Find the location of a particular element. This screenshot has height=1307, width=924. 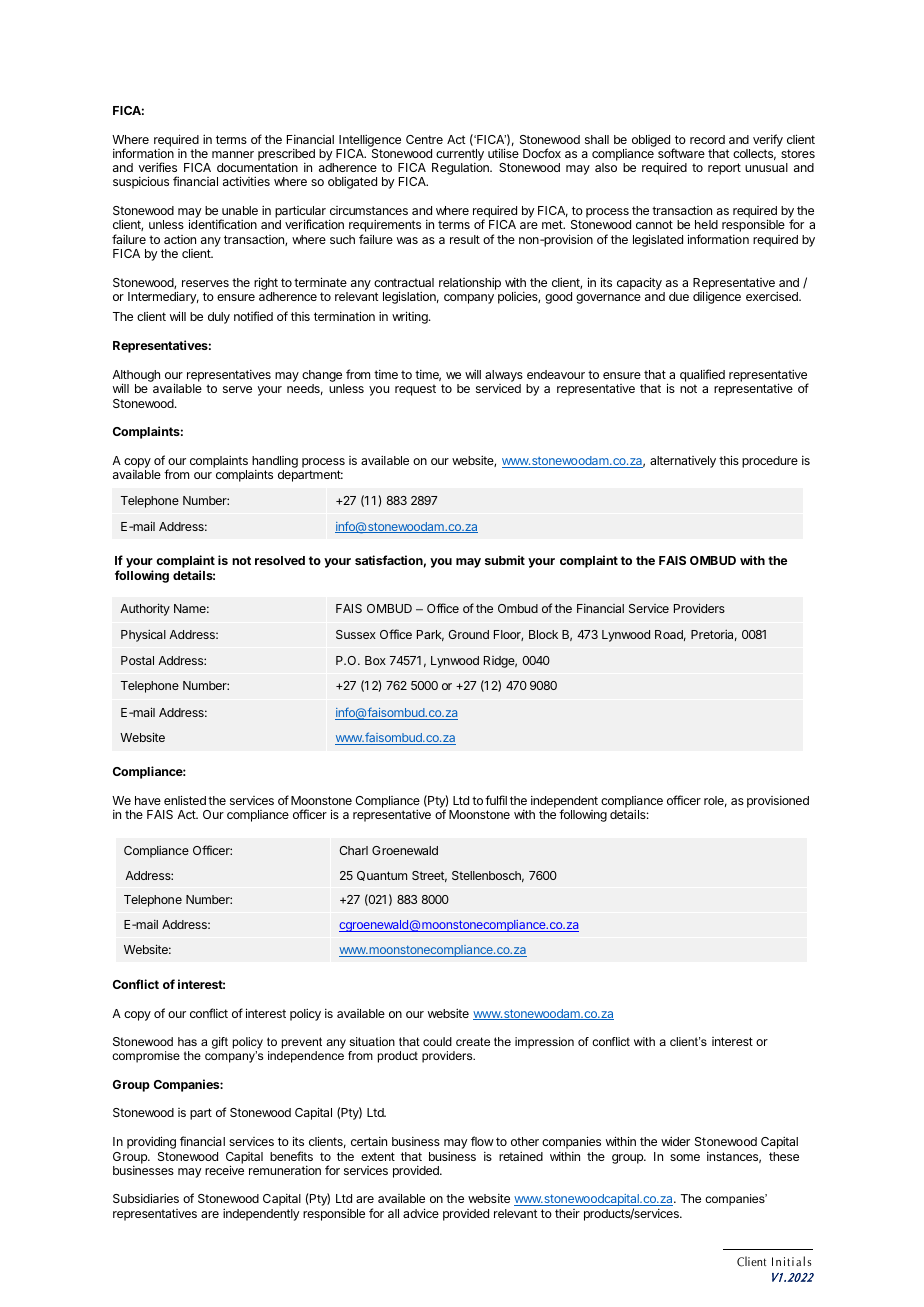

manner is located at coordinates (233, 154).
